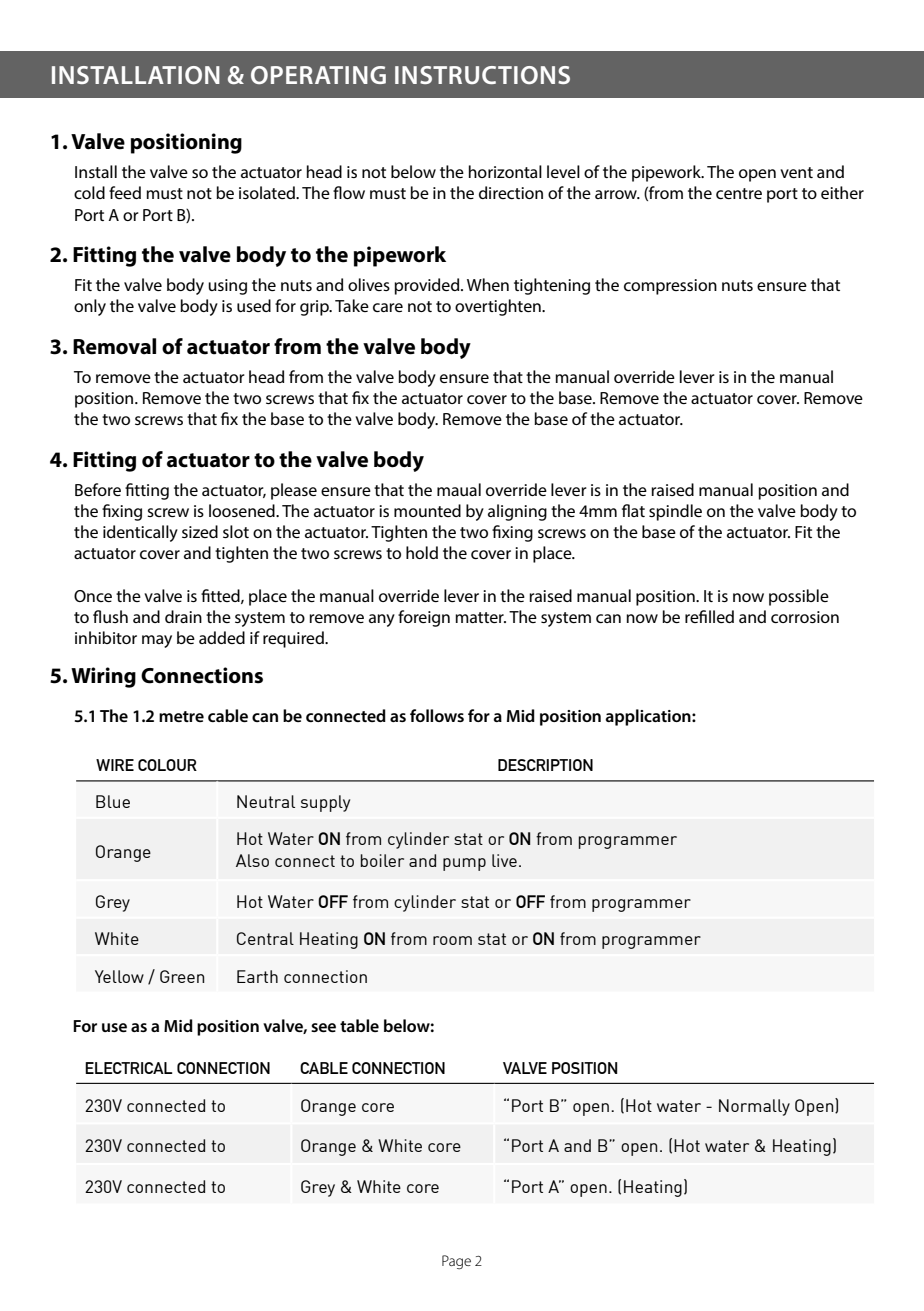  Describe the element at coordinates (114, 346) in the screenshot. I see `Removal` at that location.
